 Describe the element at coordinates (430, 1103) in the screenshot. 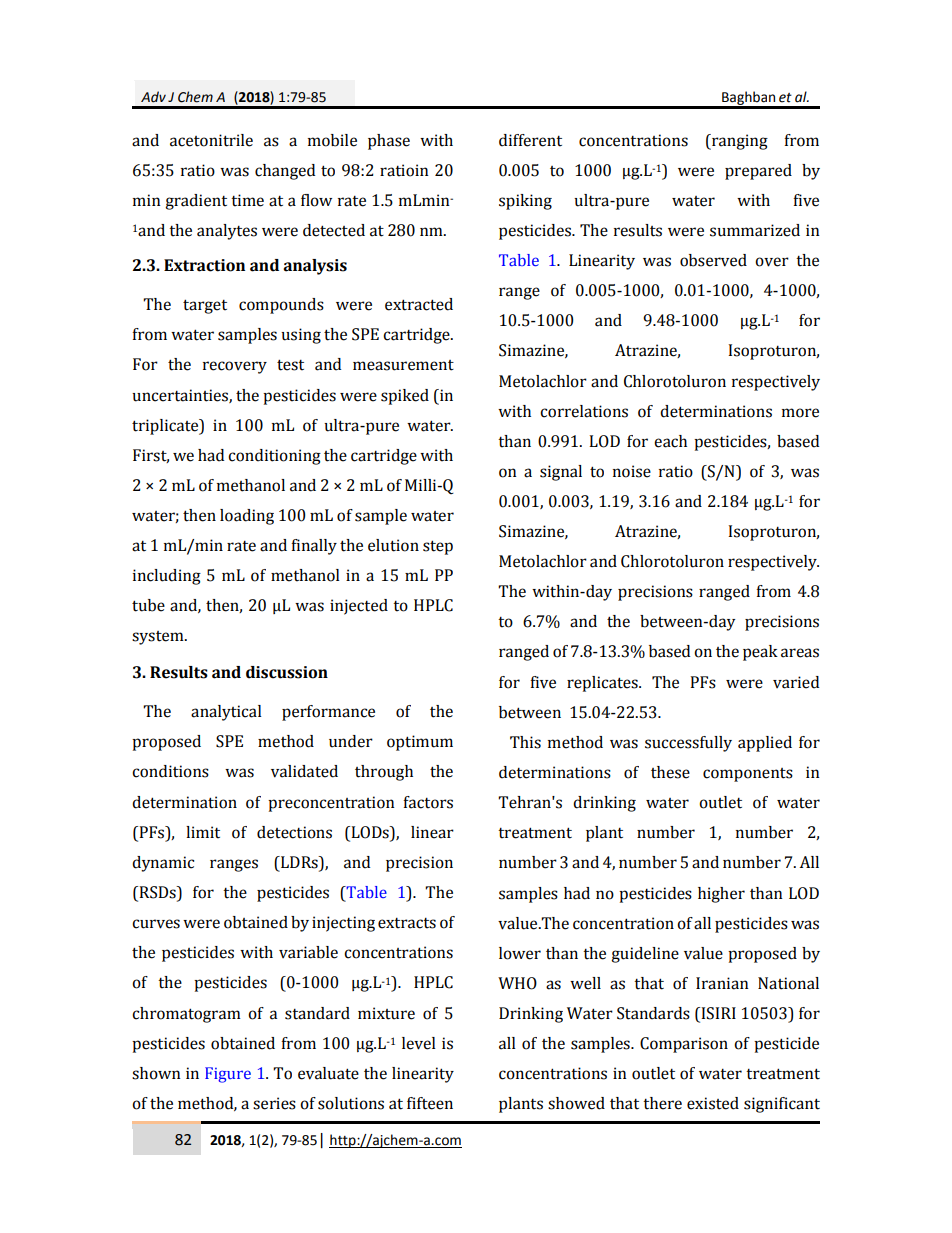

I see `fifteen` at that location.
